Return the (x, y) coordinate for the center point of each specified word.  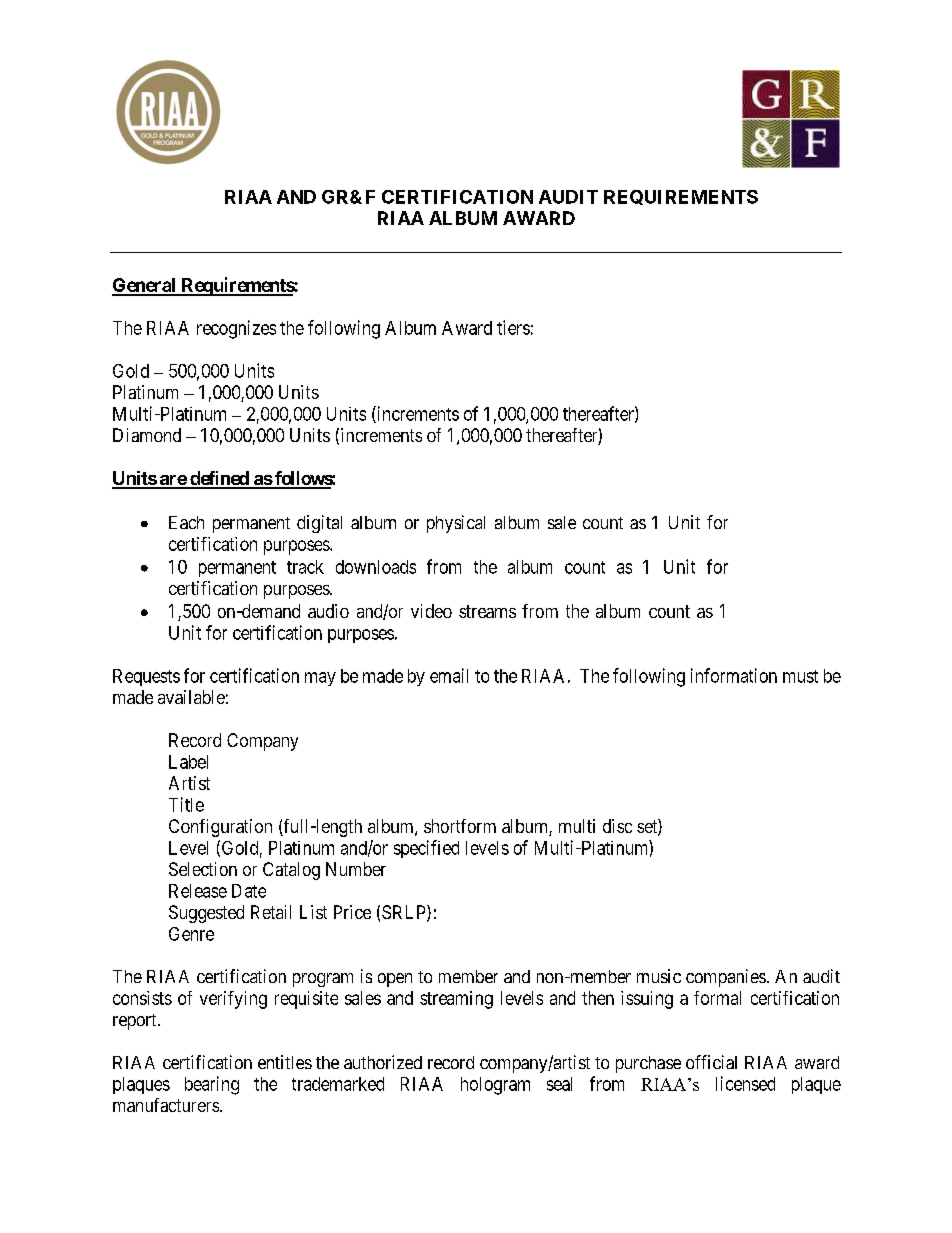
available (191, 697)
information (734, 675)
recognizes (236, 329)
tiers (513, 327)
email (449, 675)
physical (456, 524)
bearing (212, 1085)
